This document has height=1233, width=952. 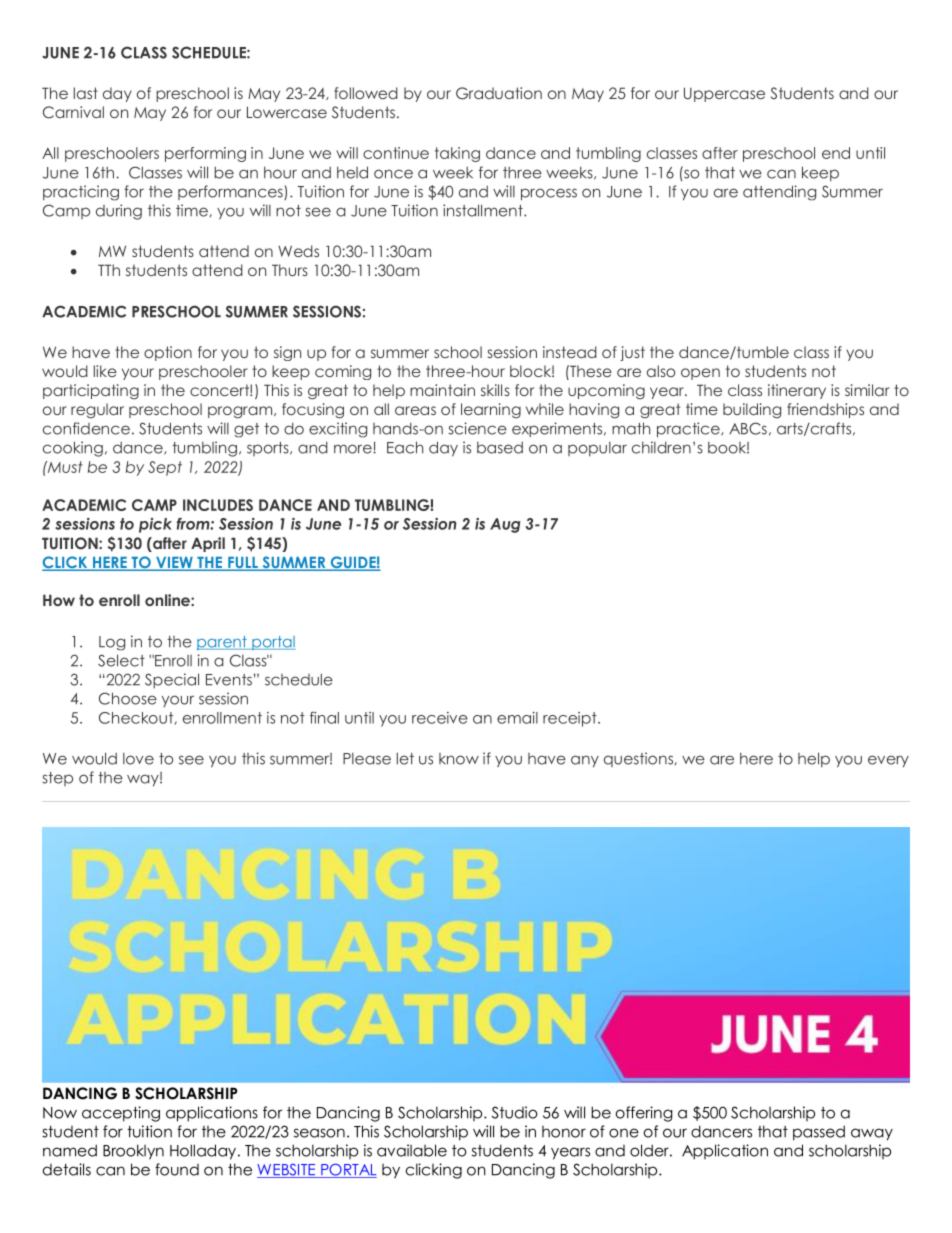 What do you see at coordinates (888, 761) in the document?
I see `every` at bounding box center [888, 761].
